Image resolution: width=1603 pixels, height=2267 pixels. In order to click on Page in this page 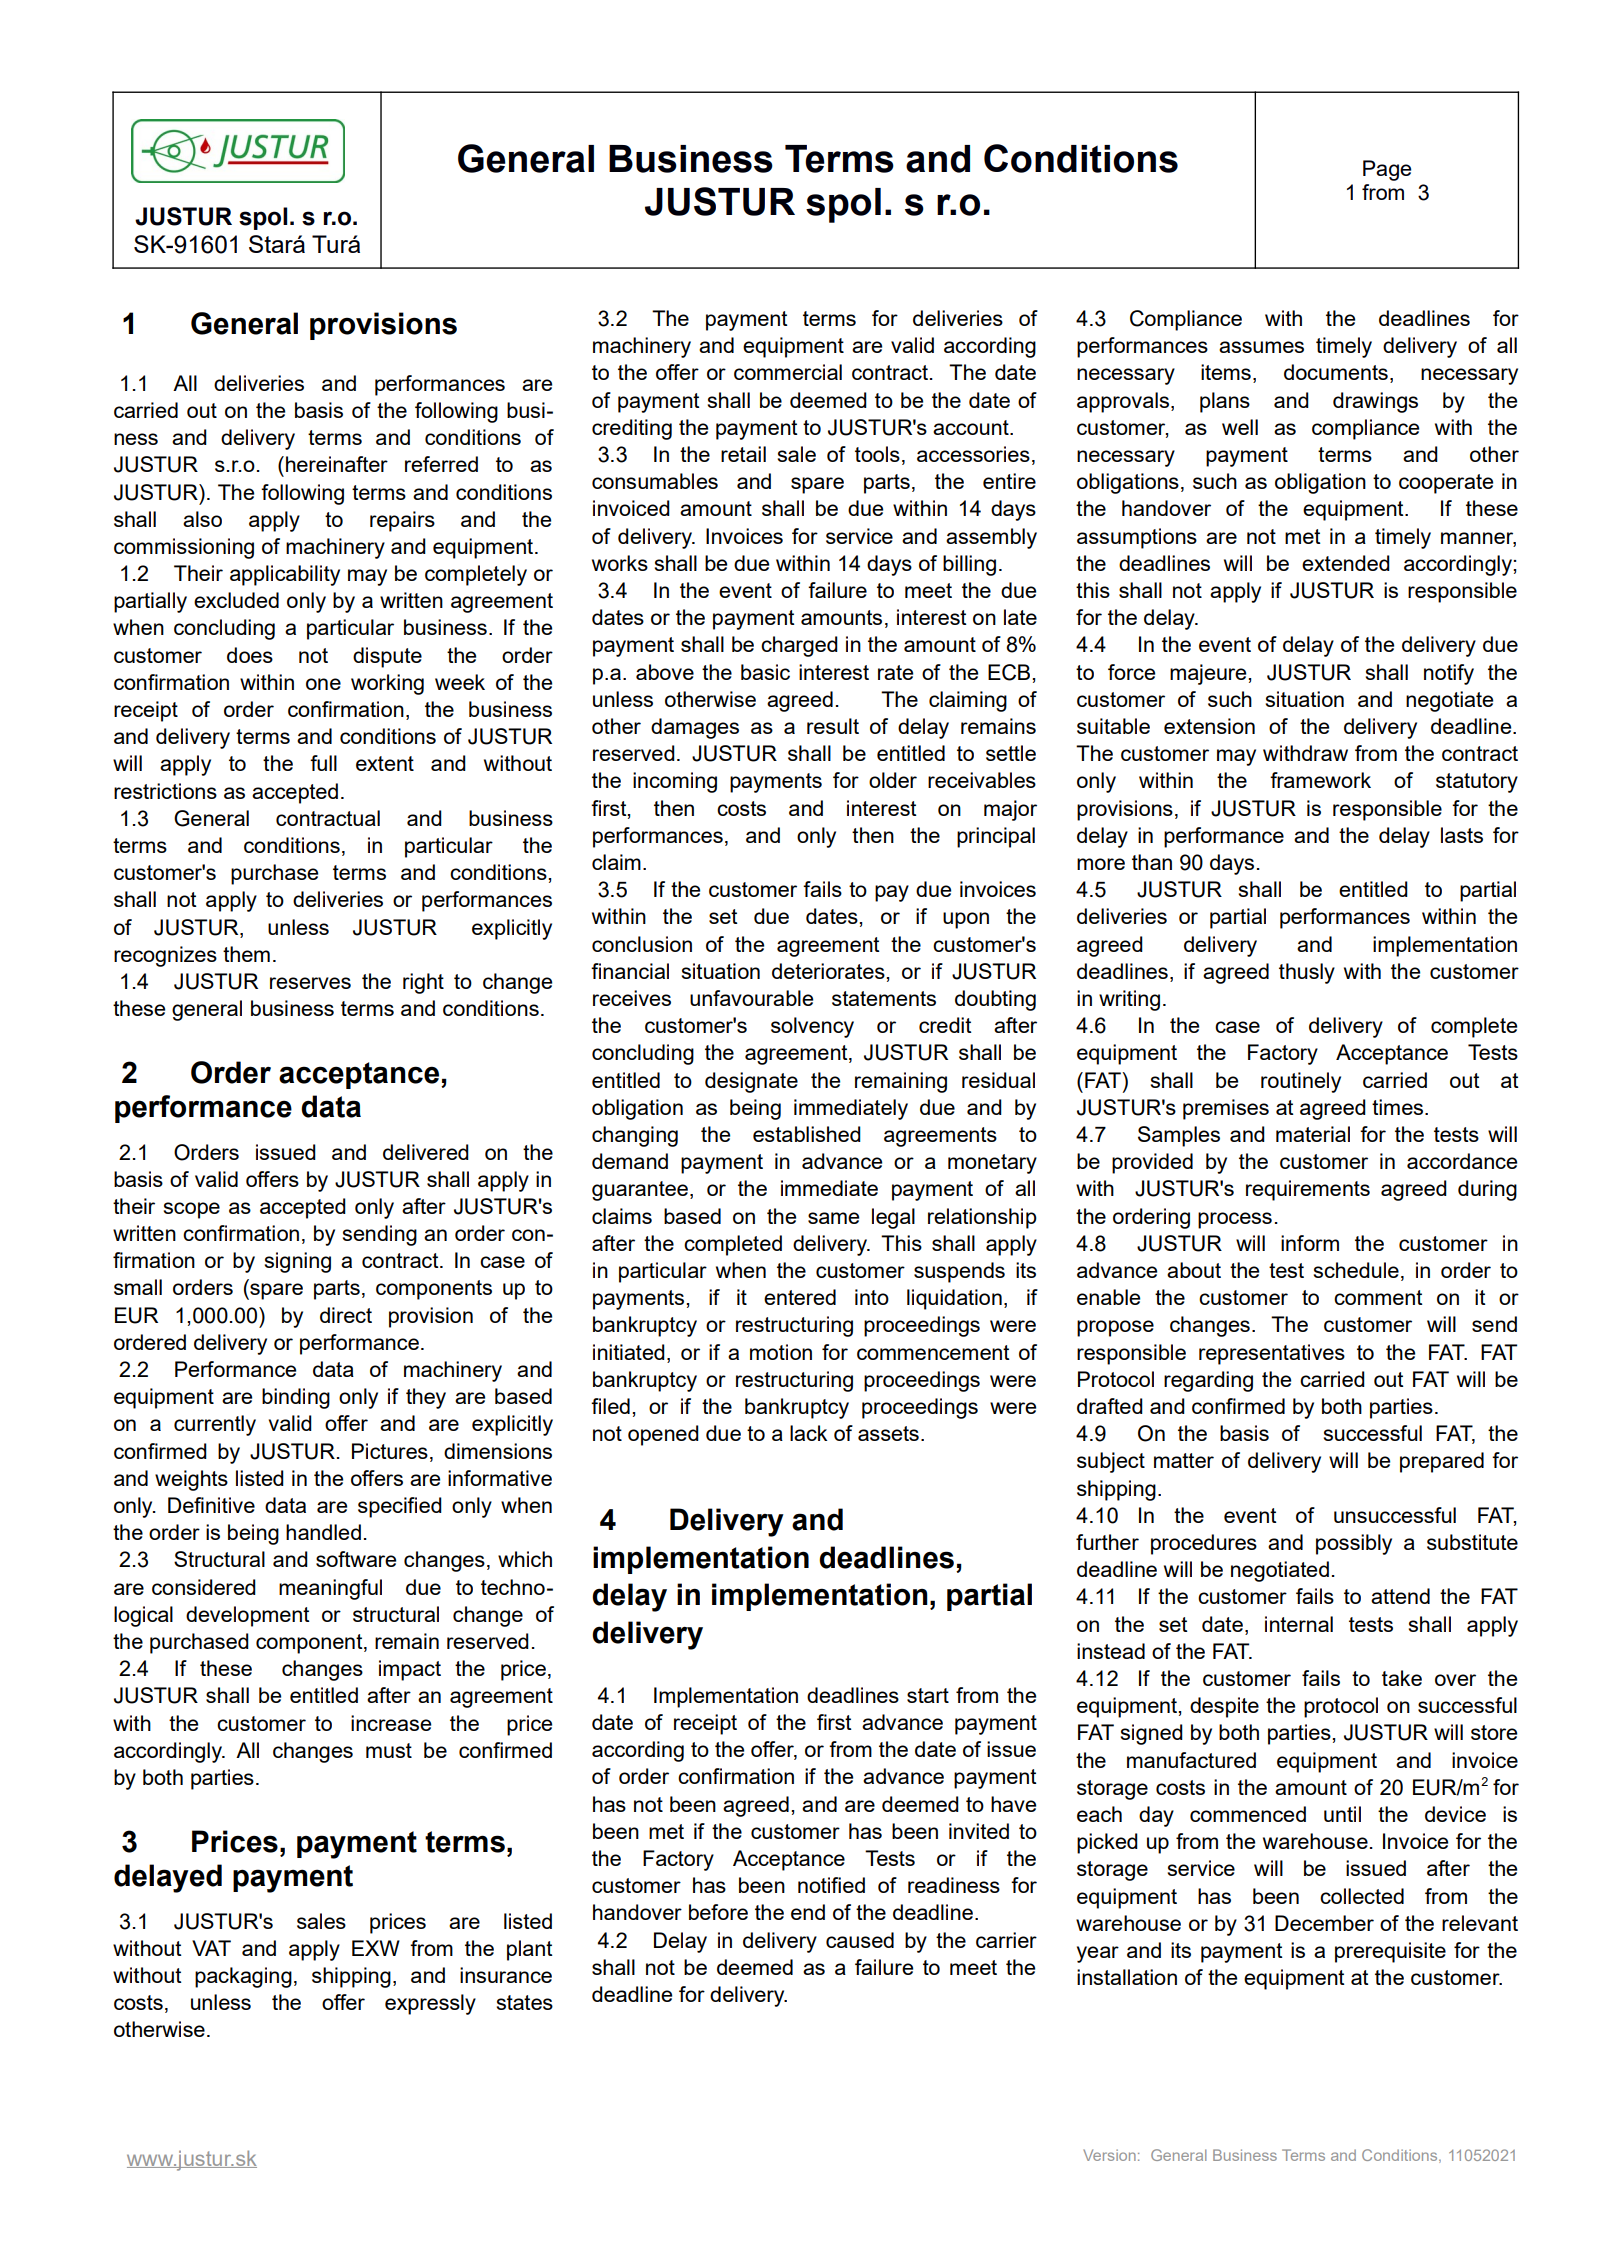, I will do `click(1387, 170)`.
